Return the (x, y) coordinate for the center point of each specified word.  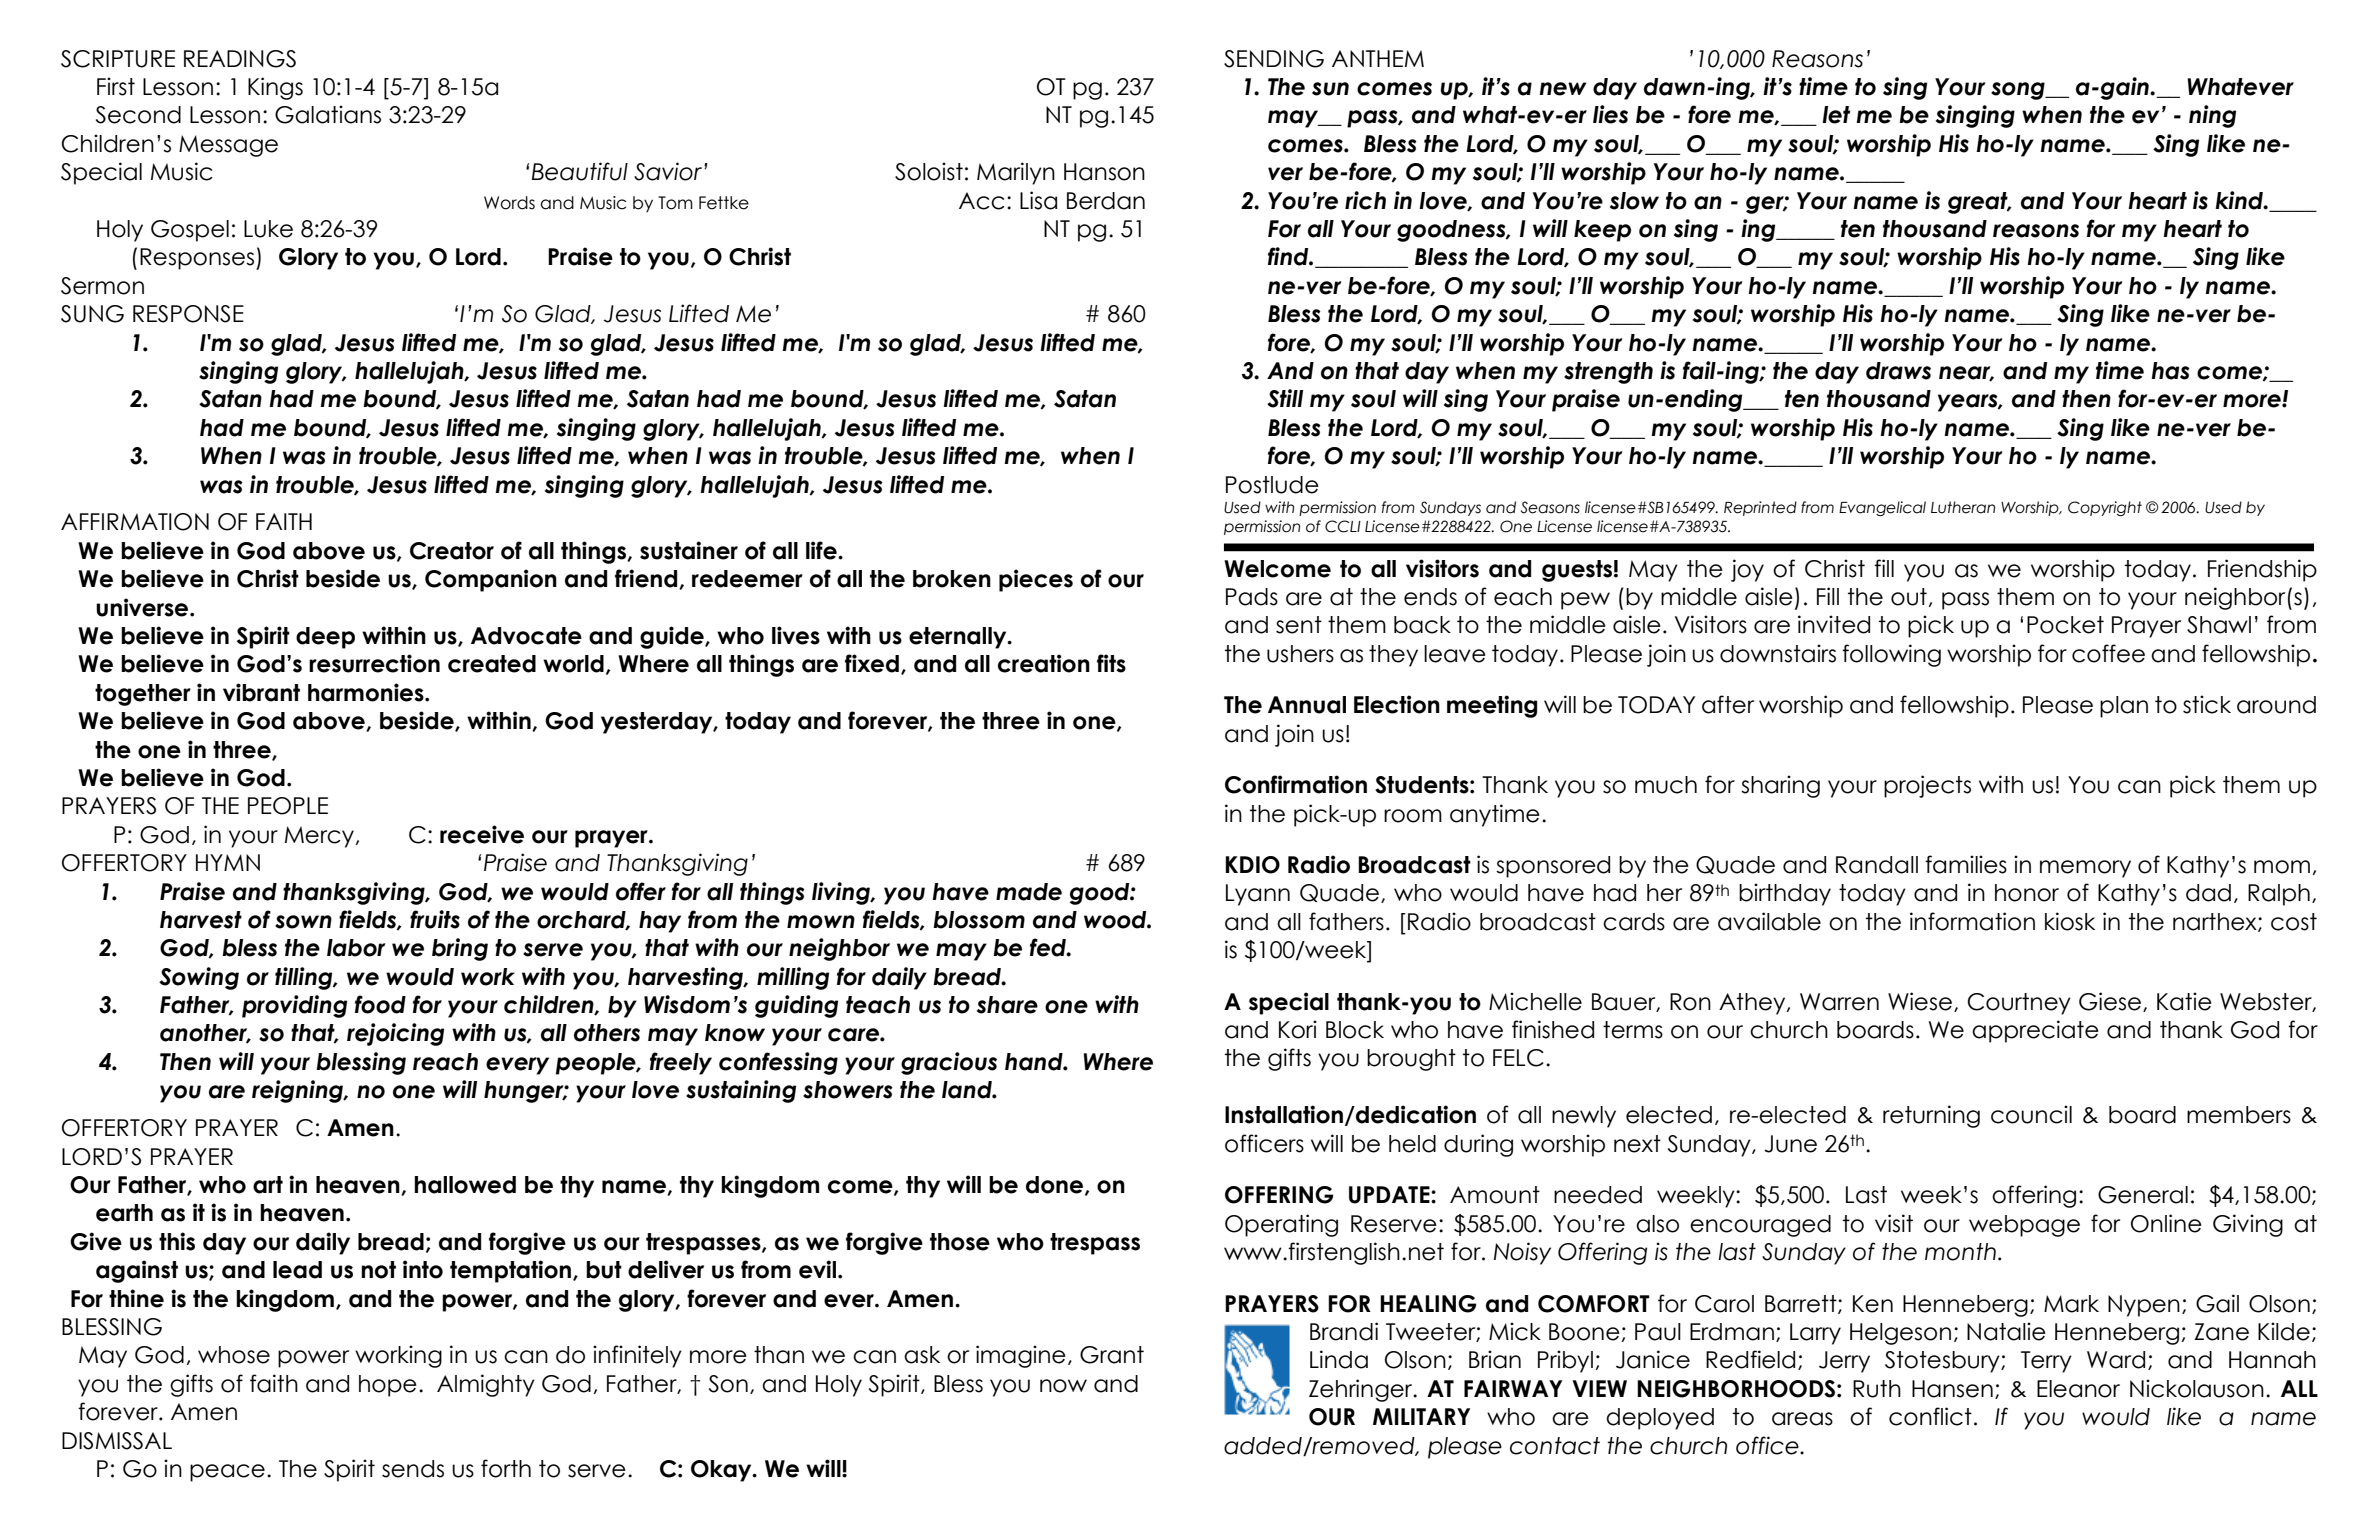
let (1836, 115)
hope (388, 1386)
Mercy (319, 837)
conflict (1930, 1416)
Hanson (1104, 172)
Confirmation (1296, 784)
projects (1927, 786)
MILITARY (1421, 1416)
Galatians (328, 114)
